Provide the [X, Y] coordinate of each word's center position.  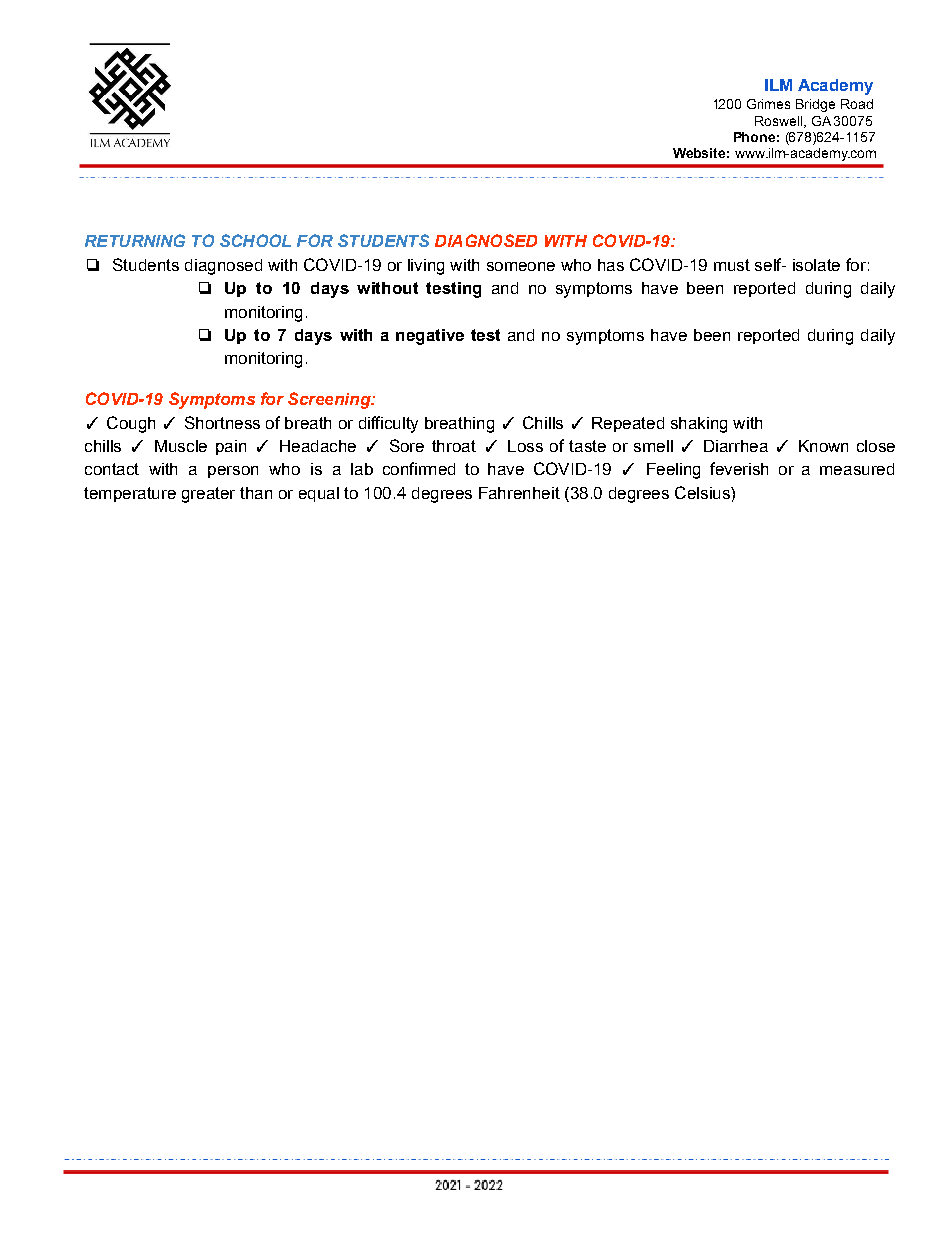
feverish [739, 468]
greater [208, 495]
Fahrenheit [519, 493]
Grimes [768, 104]
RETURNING [135, 240]
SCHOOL [255, 240]
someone [521, 266]
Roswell [780, 122]
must [732, 265]
